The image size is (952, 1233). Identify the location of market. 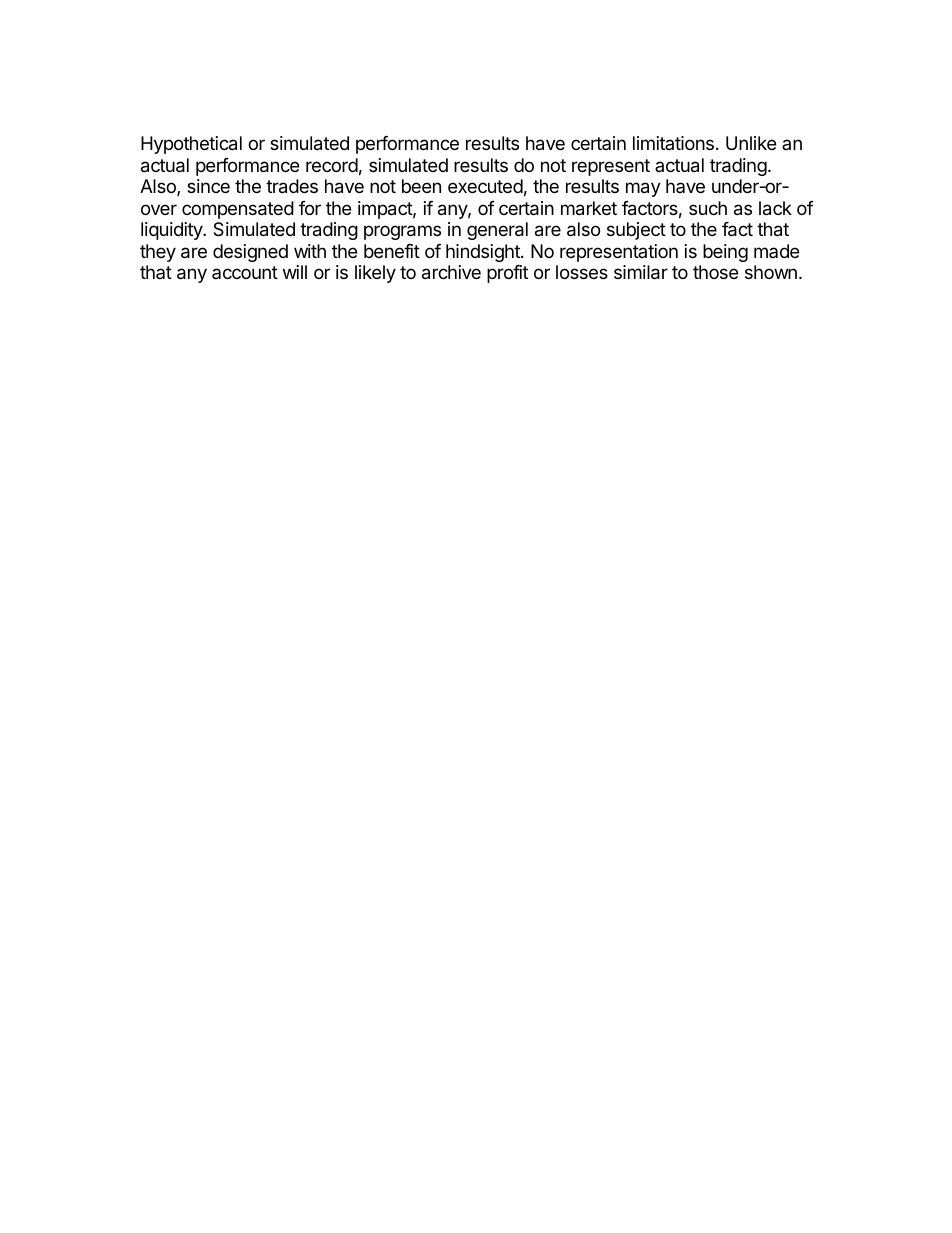
(589, 208).
